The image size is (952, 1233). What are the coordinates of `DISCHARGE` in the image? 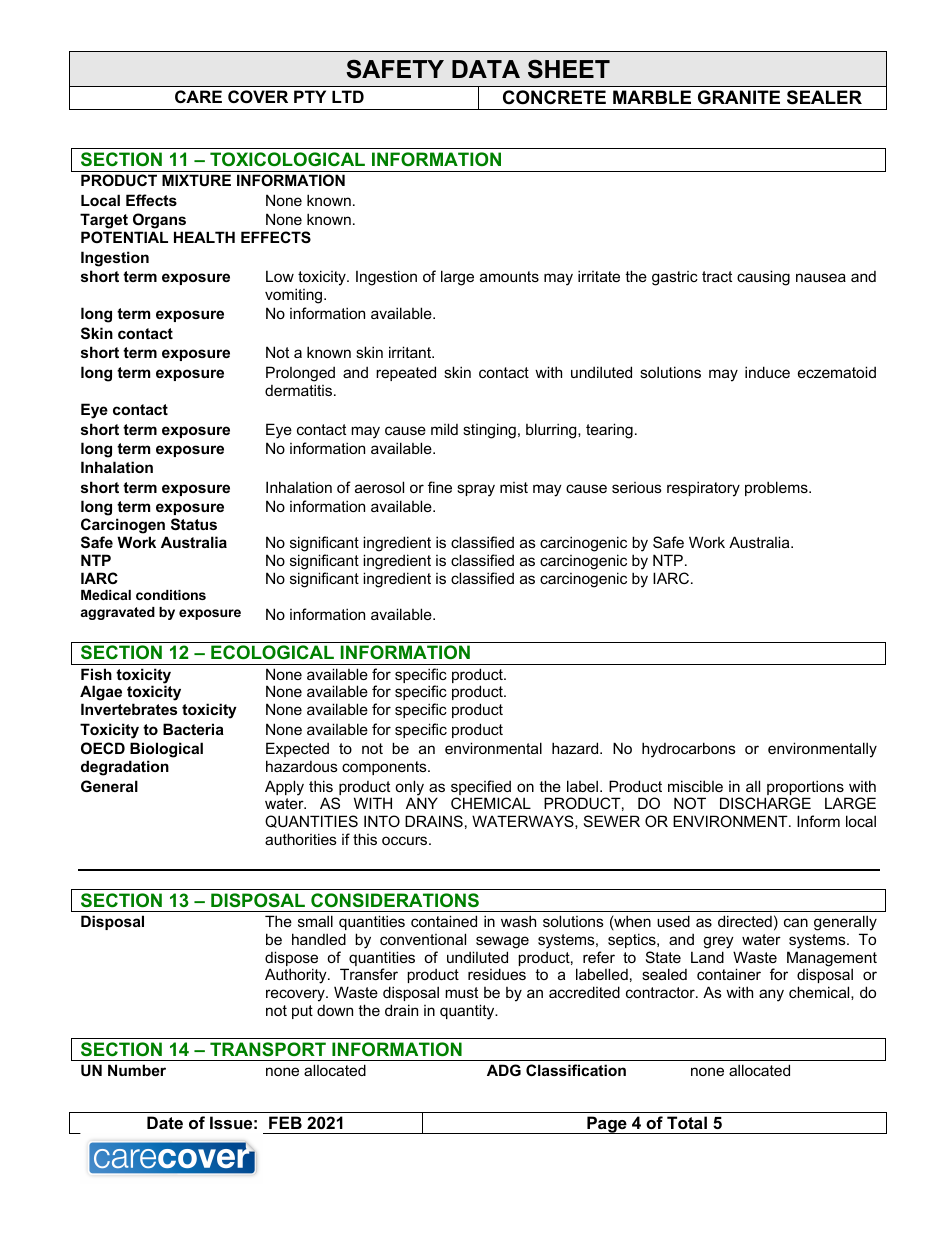 It's located at (765, 803).
